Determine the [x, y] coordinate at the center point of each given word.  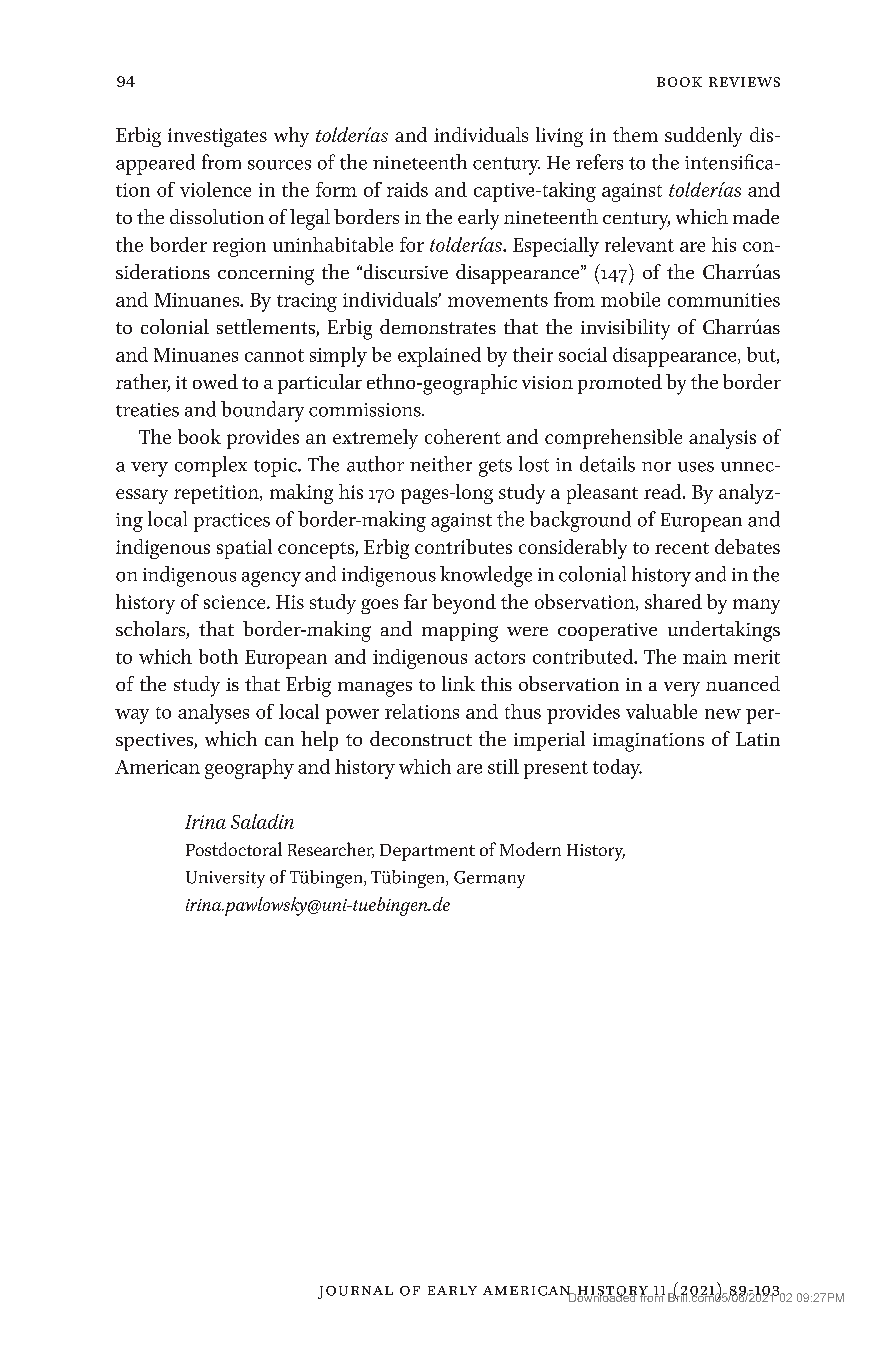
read [664, 491]
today [617, 769]
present [556, 770]
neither [441, 464]
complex [211, 466]
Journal [355, 1292]
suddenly [703, 137]
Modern [530, 849]
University [225, 879]
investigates [217, 137]
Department [427, 852]
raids [407, 189]
